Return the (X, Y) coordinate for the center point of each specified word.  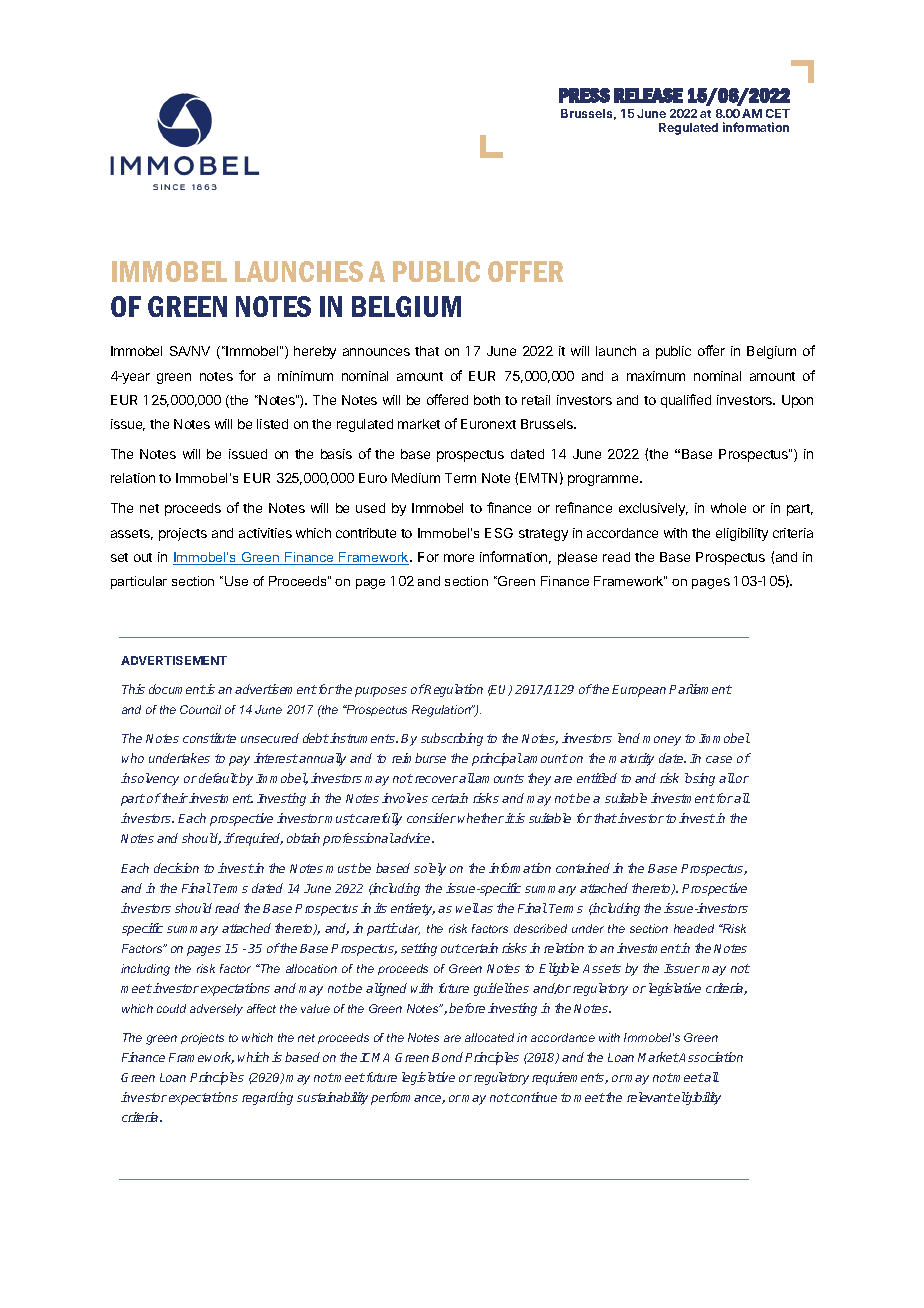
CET (778, 113)
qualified (686, 401)
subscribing (452, 739)
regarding (267, 1098)
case (719, 759)
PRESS (584, 95)
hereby (315, 352)
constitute (209, 738)
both (487, 400)
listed (272, 424)
